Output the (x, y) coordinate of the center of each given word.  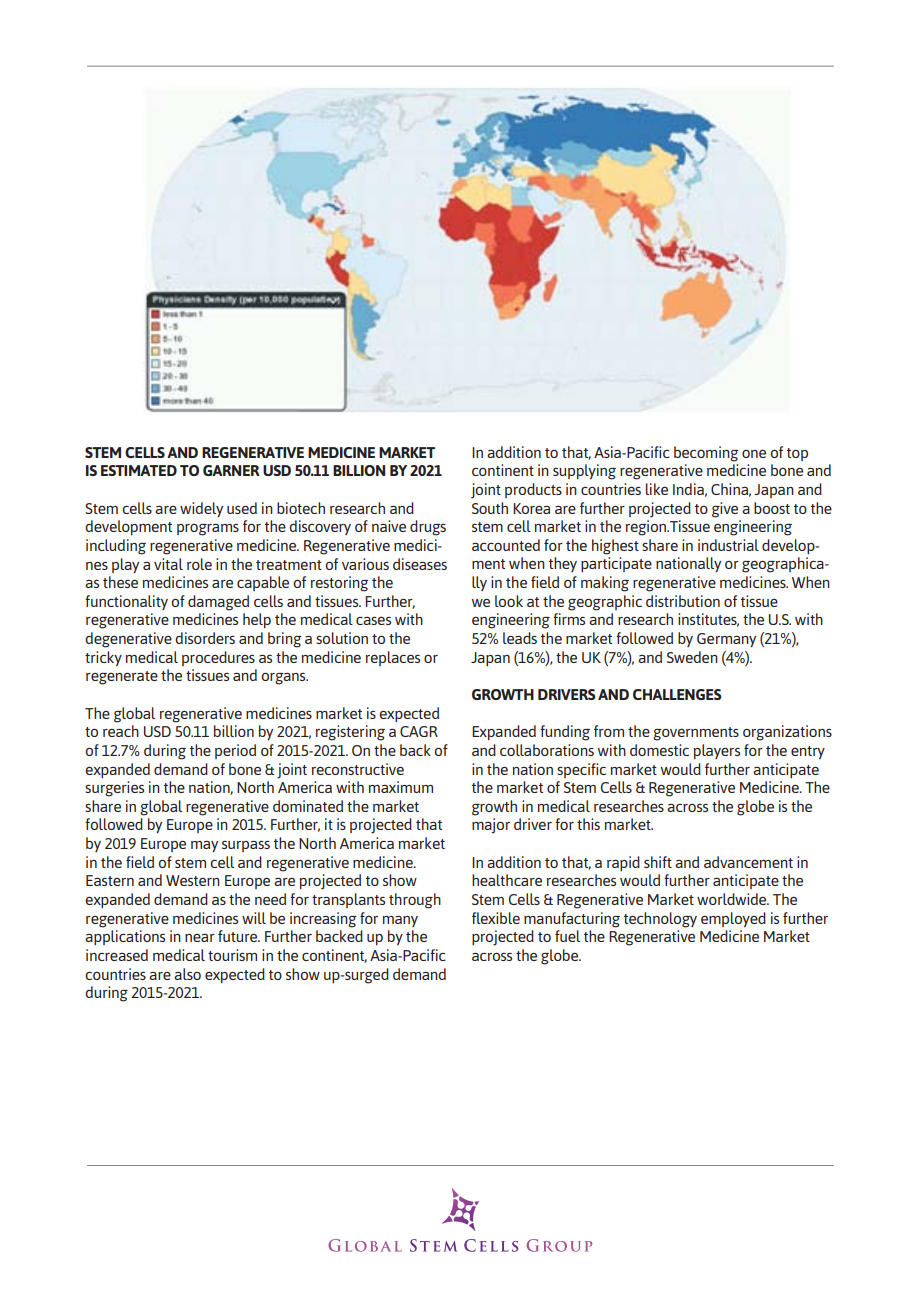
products (533, 490)
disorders (205, 638)
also (187, 974)
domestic (659, 750)
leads (520, 638)
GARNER (231, 470)
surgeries (114, 789)
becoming (706, 454)
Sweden (692, 657)
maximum (400, 787)
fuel (567, 936)
